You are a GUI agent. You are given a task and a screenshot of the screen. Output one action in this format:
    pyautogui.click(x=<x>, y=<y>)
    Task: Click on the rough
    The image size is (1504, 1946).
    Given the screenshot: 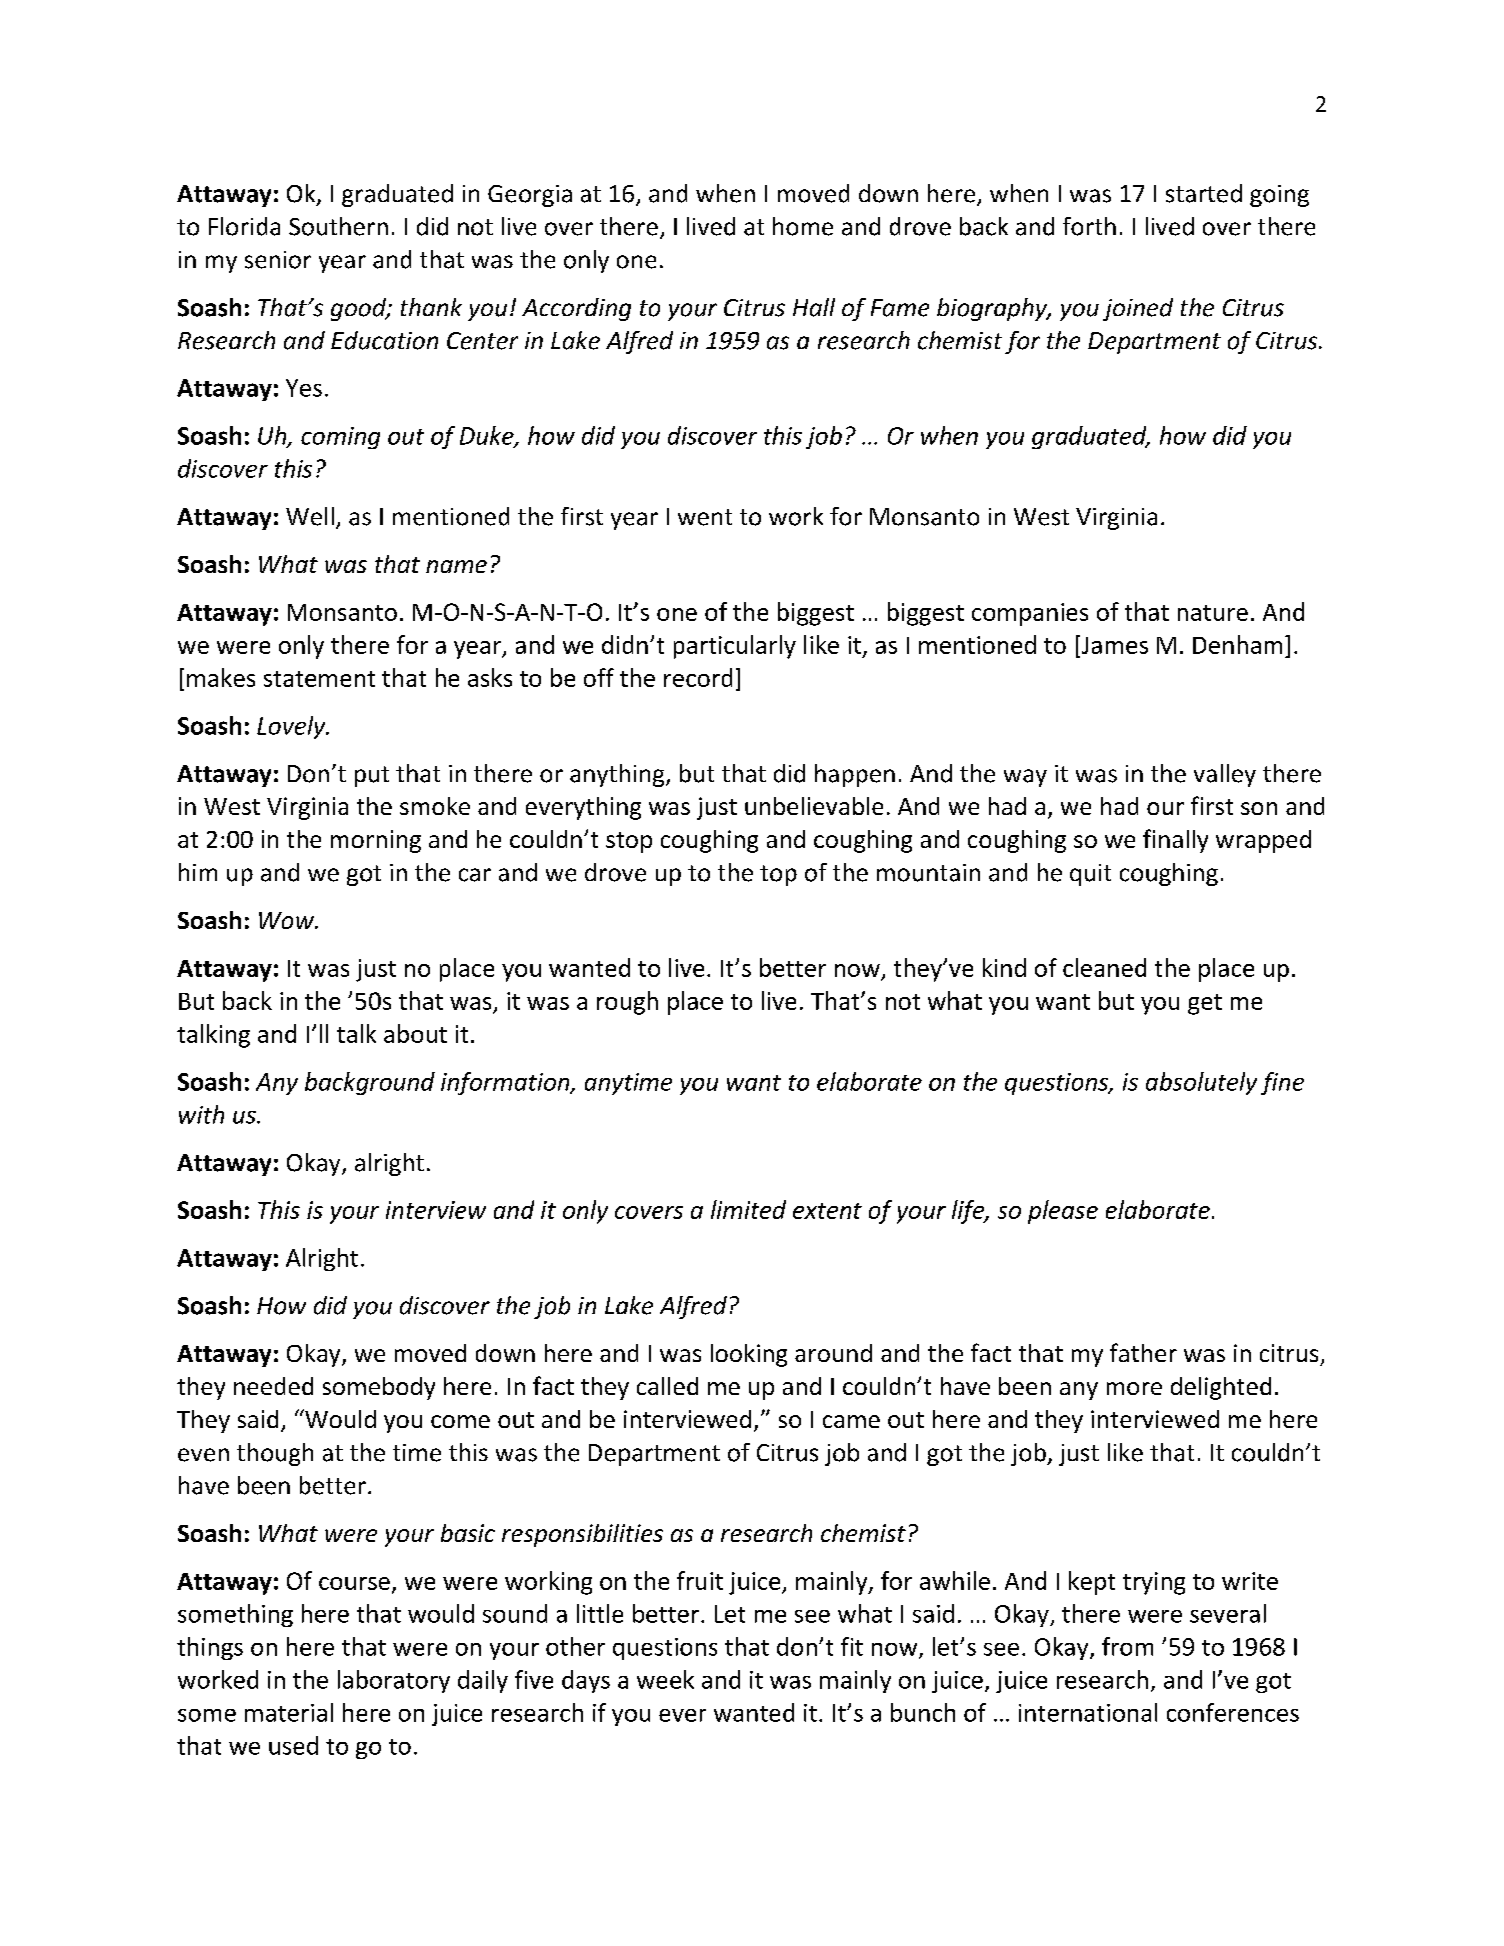 What is the action you would take?
    pyautogui.click(x=627, y=1003)
